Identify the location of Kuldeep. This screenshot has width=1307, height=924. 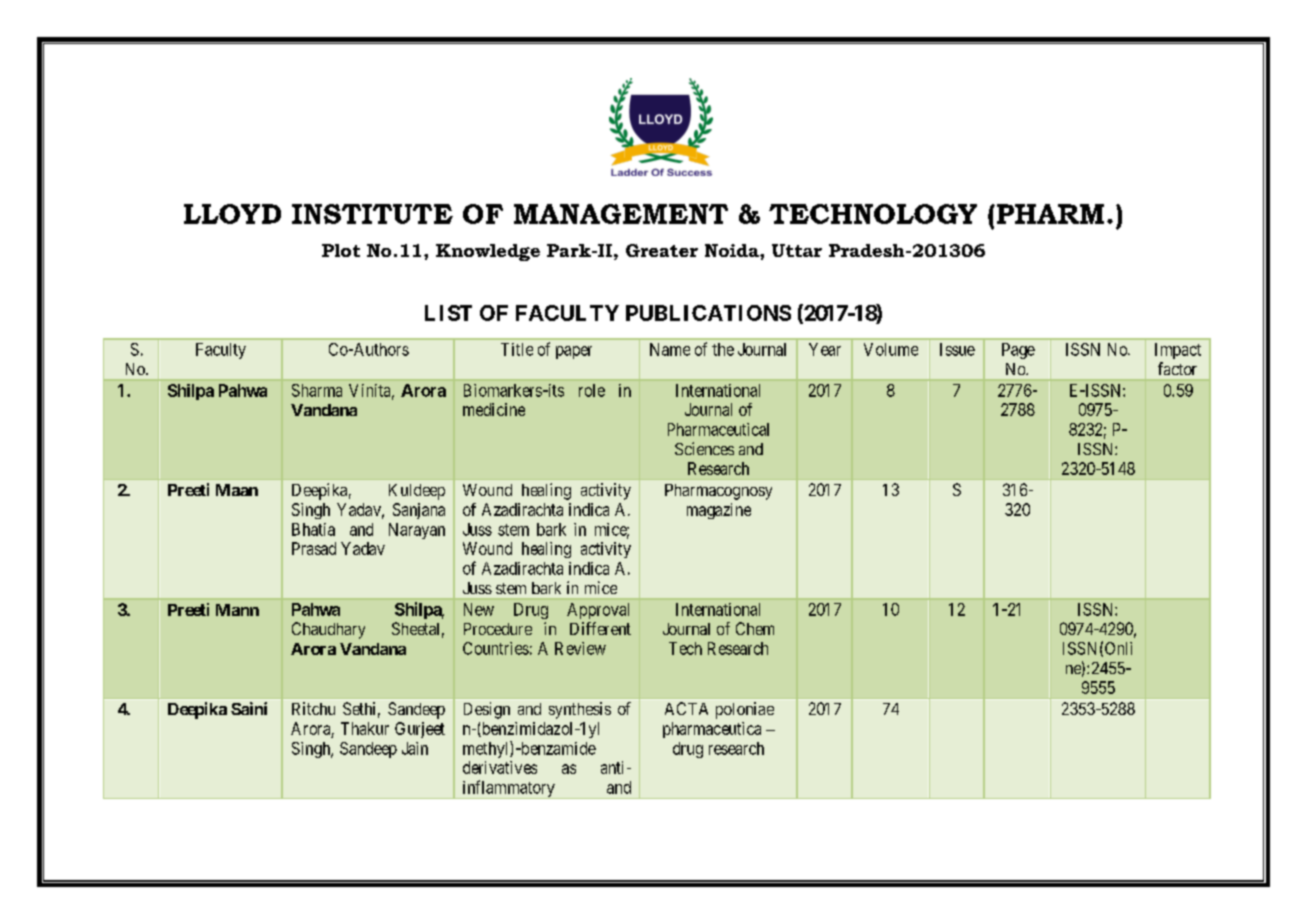
(417, 492).
